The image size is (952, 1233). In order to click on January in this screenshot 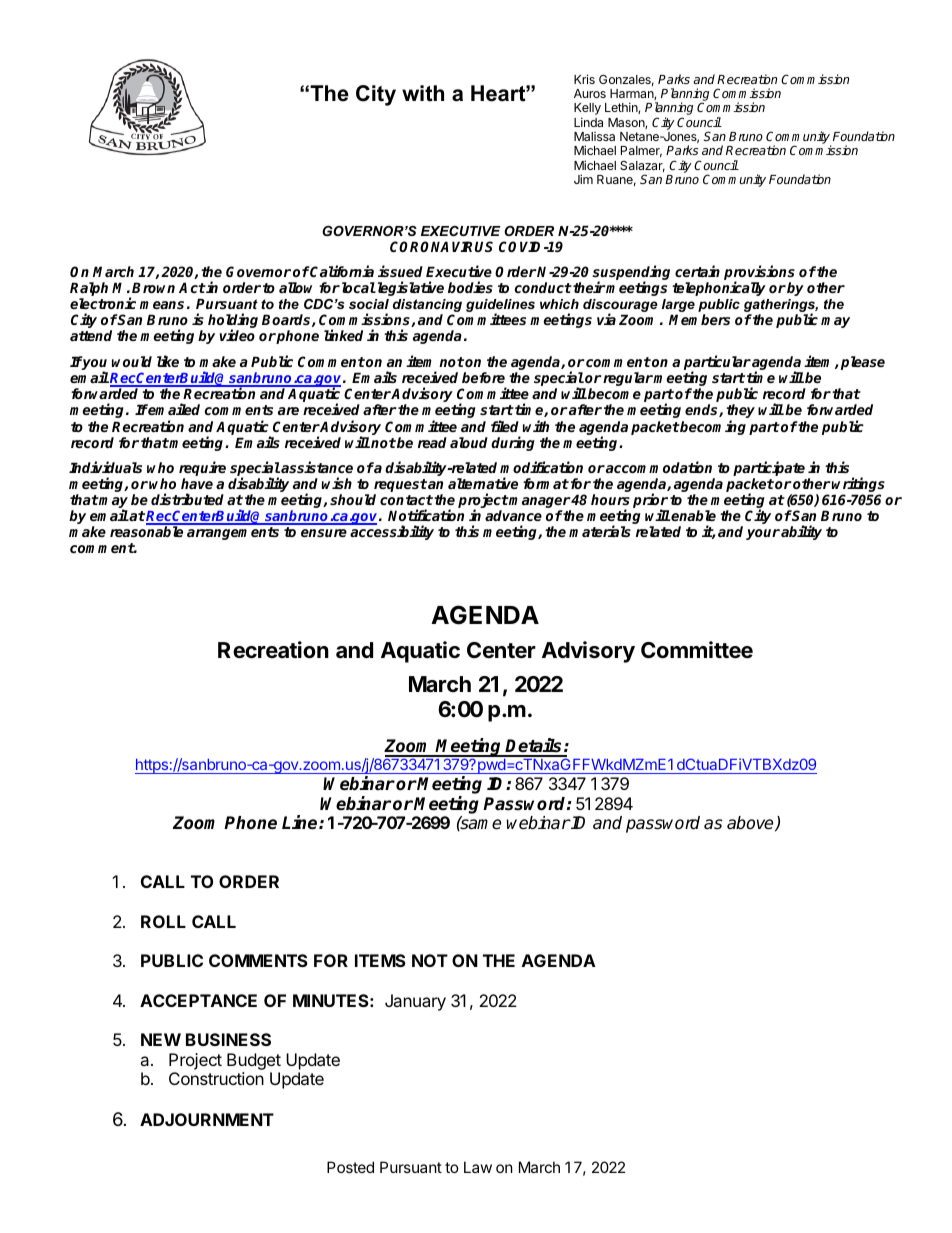, I will do `click(415, 1002)`.
